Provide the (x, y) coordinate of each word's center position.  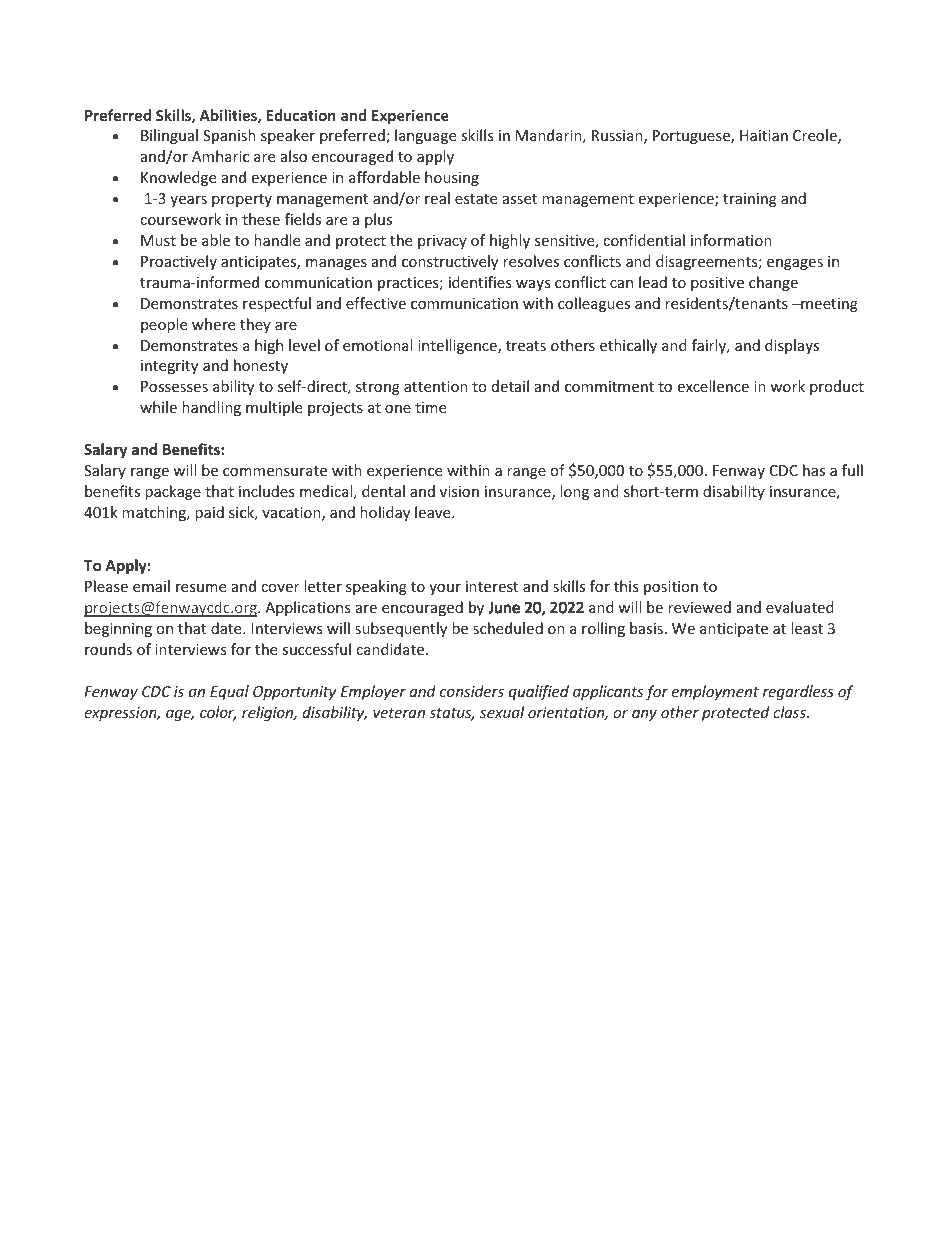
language (425, 136)
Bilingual (169, 136)
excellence (713, 386)
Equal (229, 692)
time (430, 407)
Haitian (764, 135)
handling (211, 408)
